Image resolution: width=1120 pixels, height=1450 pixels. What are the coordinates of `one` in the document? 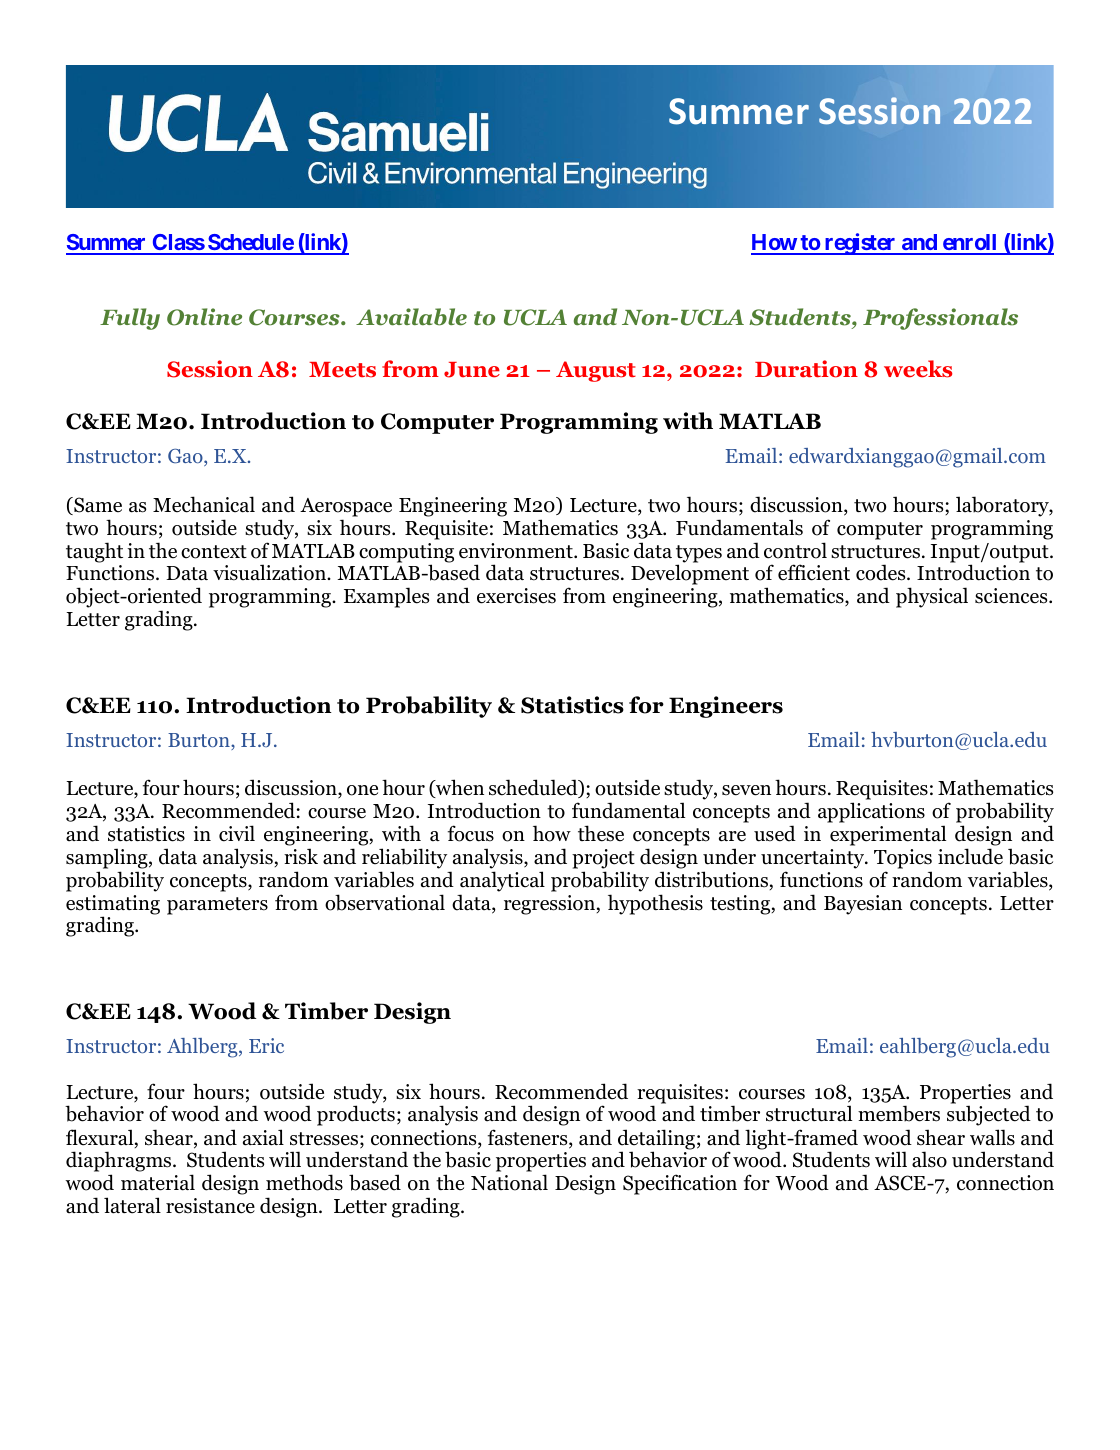 It's located at (362, 790).
